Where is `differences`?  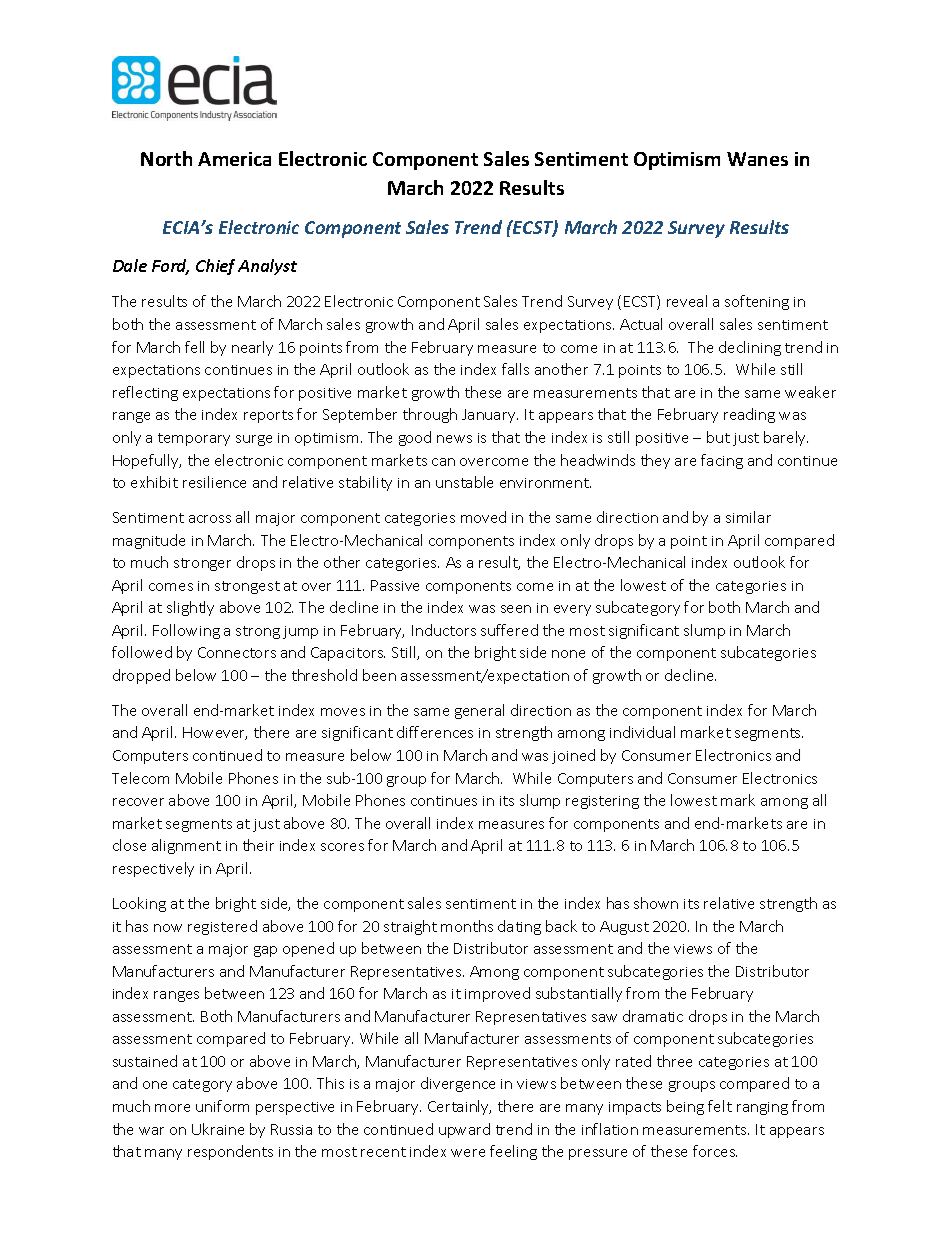 differences is located at coordinates (435, 732).
